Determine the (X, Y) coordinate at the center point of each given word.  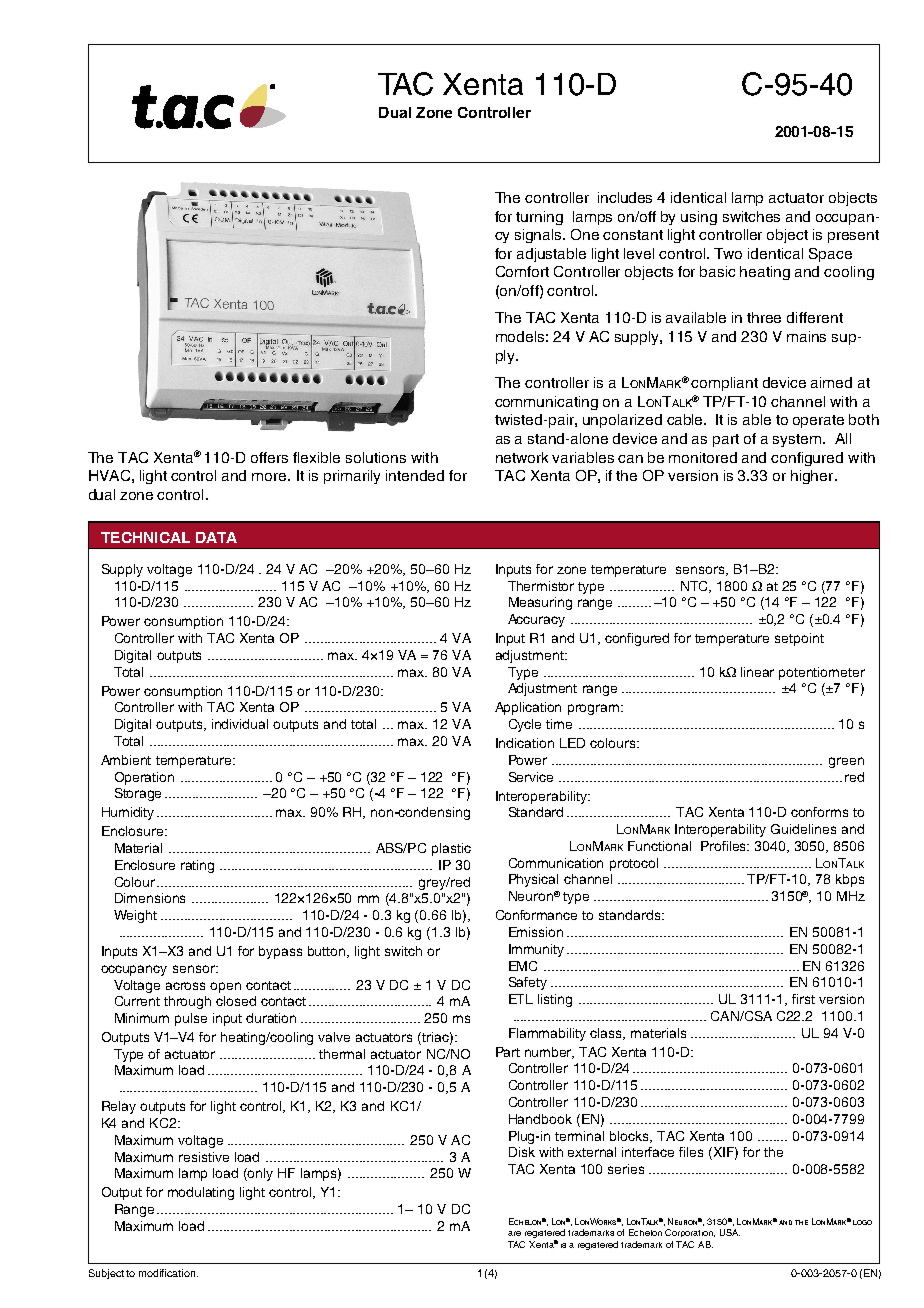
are (514, 1233)
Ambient (126, 760)
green (846, 762)
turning (539, 218)
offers (269, 457)
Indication (525, 743)
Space (830, 255)
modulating (201, 1193)
